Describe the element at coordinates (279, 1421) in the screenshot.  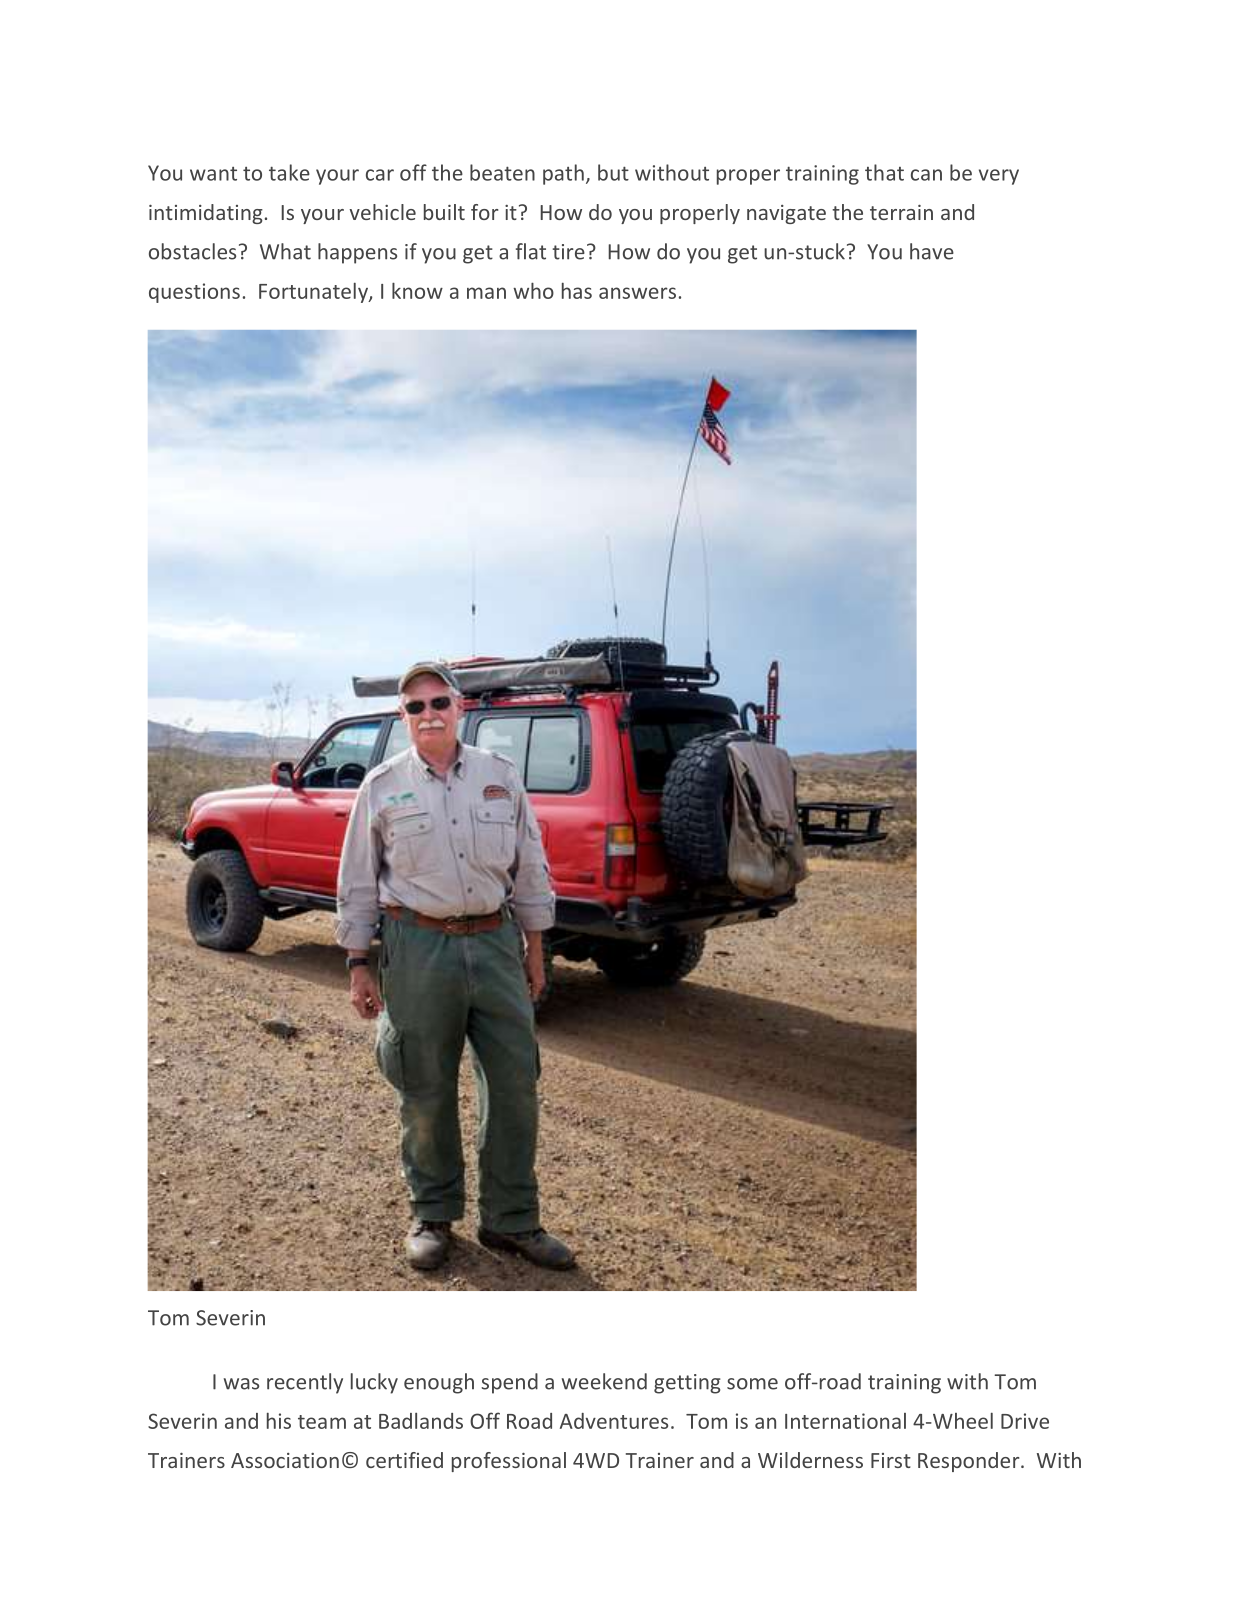
I see `his` at that location.
